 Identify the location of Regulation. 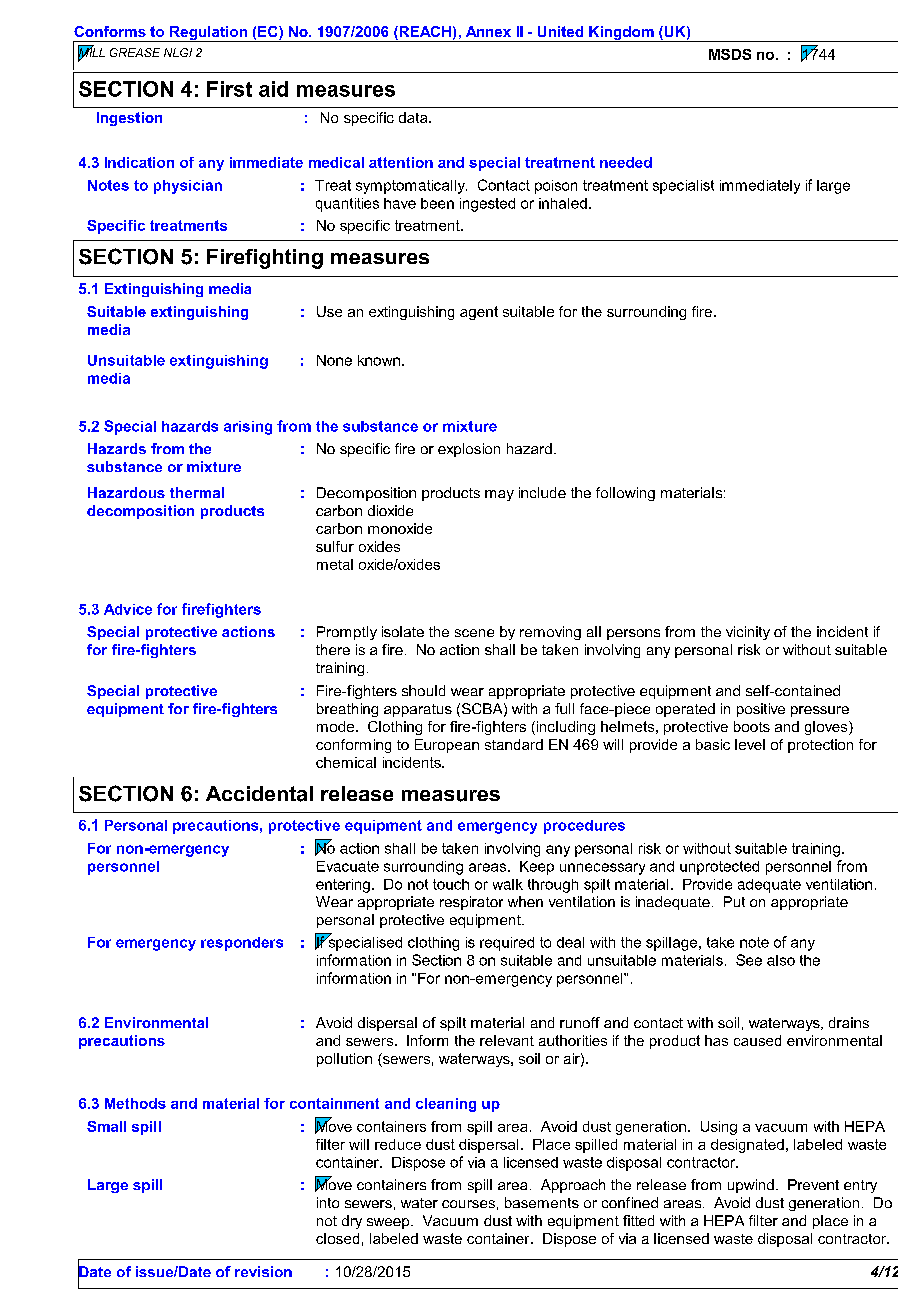
(208, 34).
